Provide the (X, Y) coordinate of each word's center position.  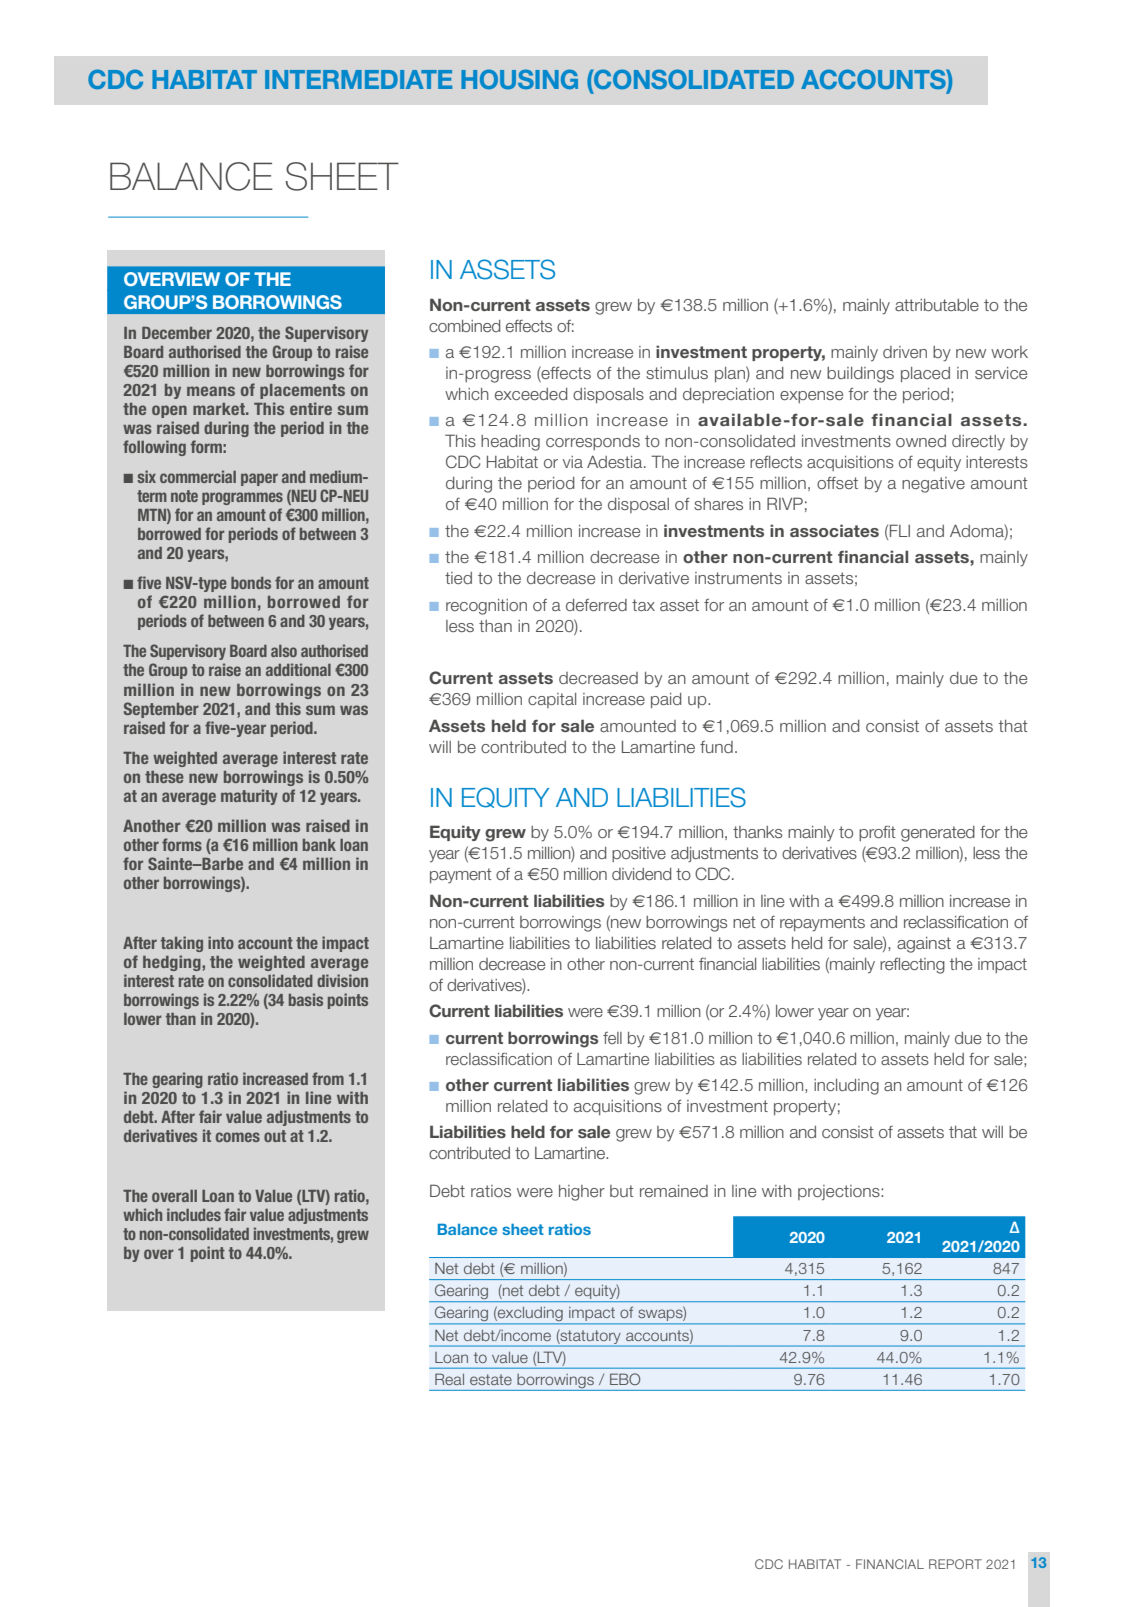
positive (639, 854)
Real (449, 1379)
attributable (937, 305)
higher (582, 1193)
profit (877, 833)
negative (933, 485)
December (177, 333)
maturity (249, 797)
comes (238, 1137)
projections (840, 1193)
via (573, 462)
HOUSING (519, 79)
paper (259, 479)
